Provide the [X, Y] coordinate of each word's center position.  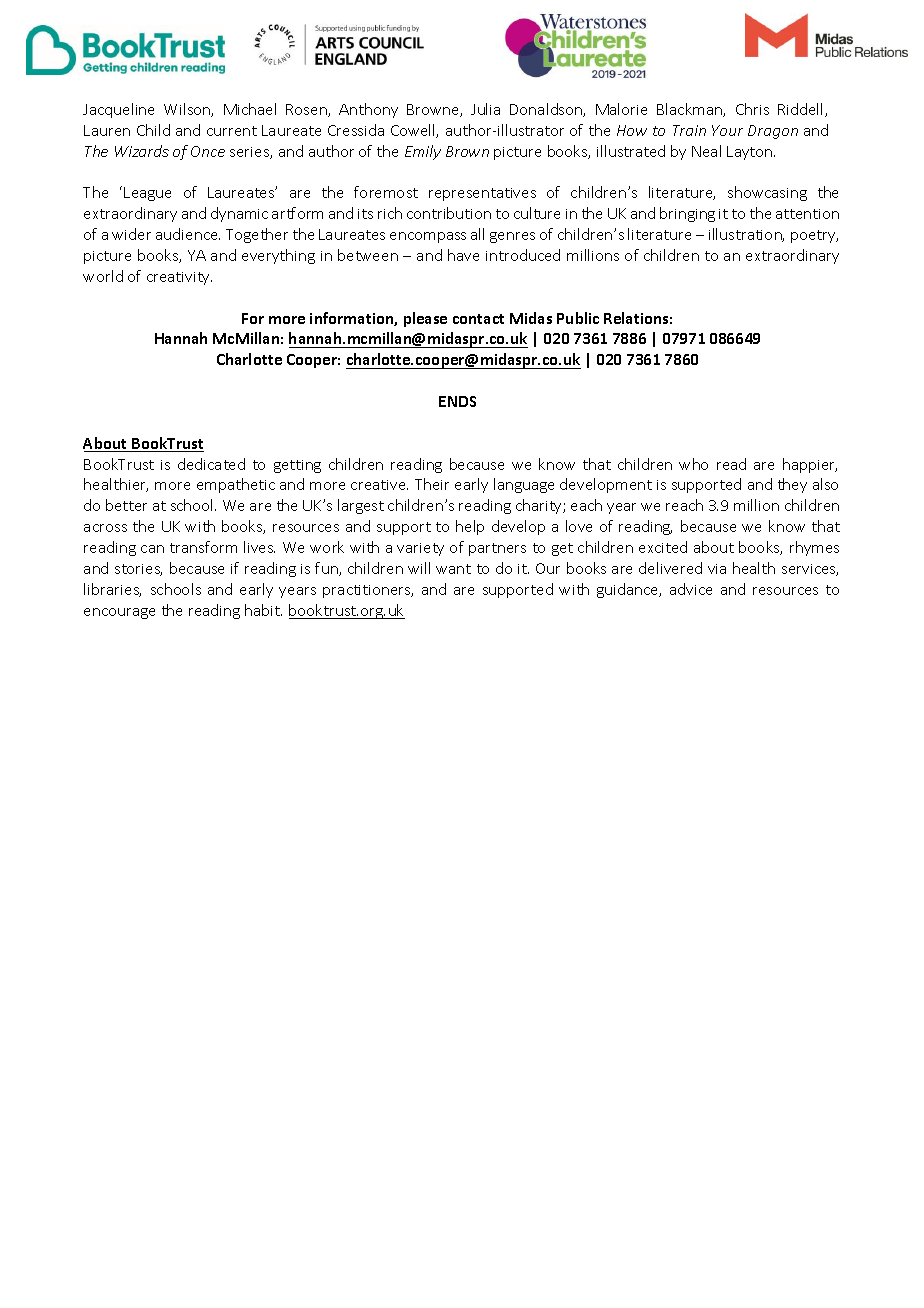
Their [432, 484]
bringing [687, 214]
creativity [179, 278]
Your [727, 130]
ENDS [457, 401]
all [477, 234]
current [232, 131]
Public [578, 318]
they [792, 485]
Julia [485, 109]
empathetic [236, 485]
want [453, 569]
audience [188, 234]
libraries [112, 590]
